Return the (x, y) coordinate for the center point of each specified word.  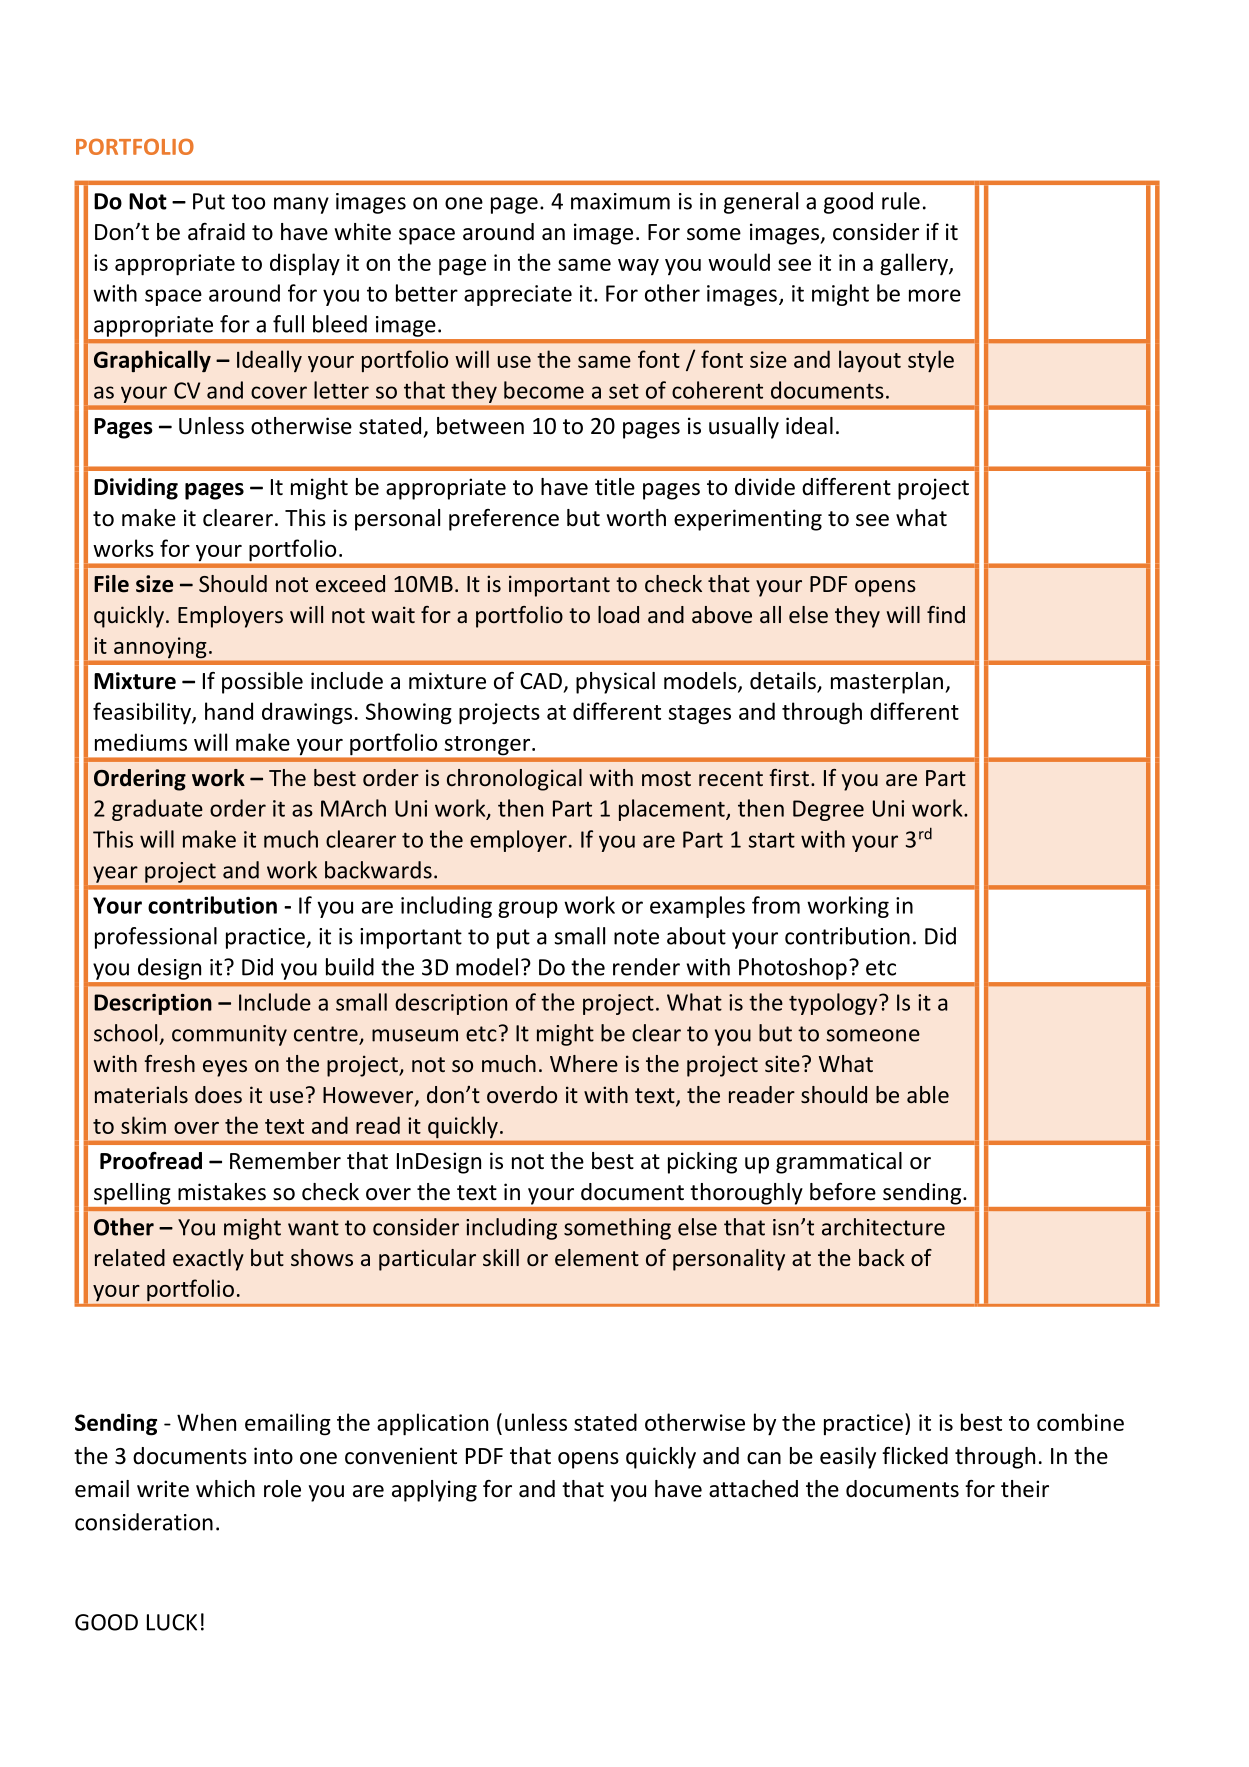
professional (156, 938)
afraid (216, 232)
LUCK (172, 1622)
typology (834, 1004)
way (638, 267)
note (636, 937)
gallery (915, 264)
